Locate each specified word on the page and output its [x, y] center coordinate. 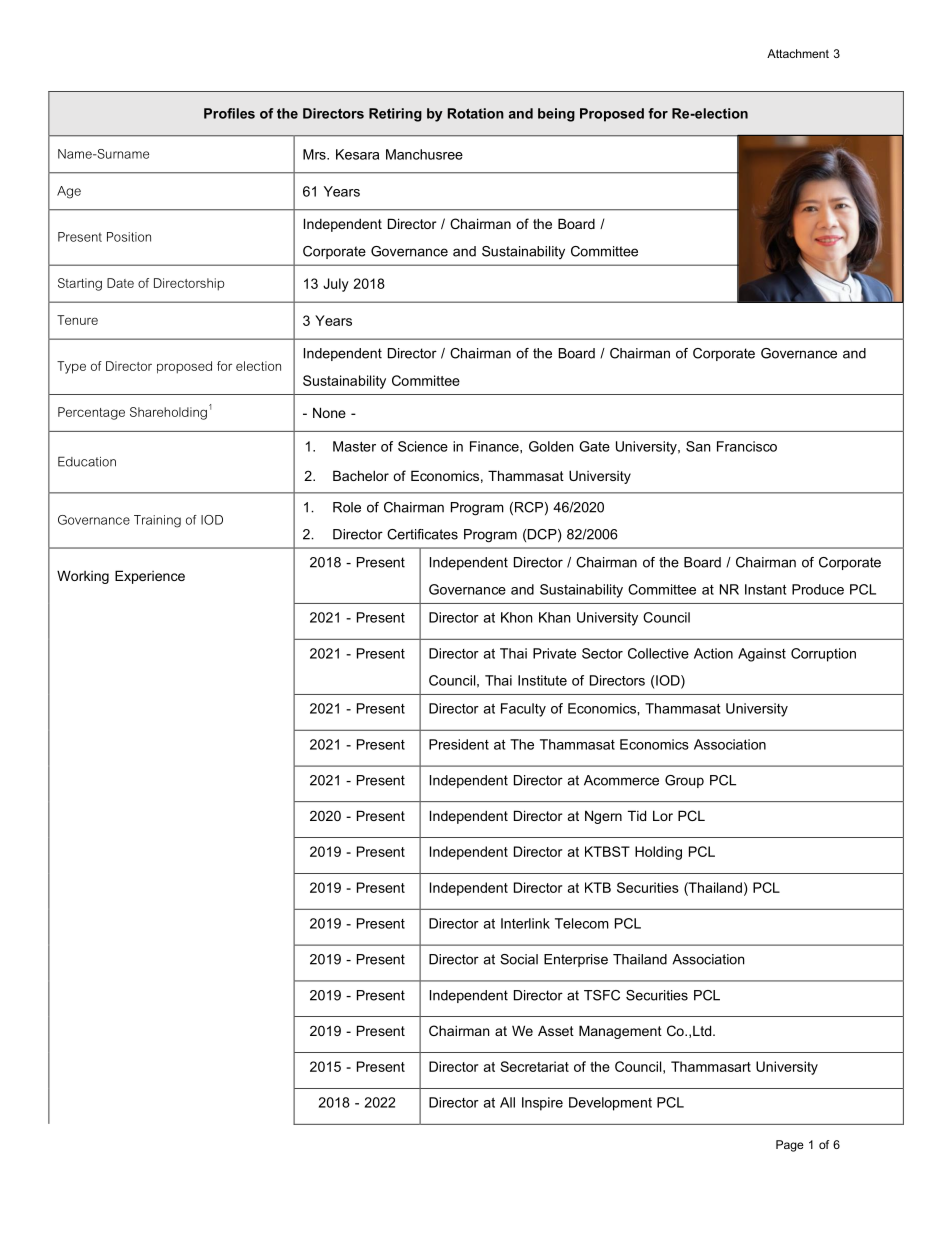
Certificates [422, 534]
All [507, 1102]
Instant [765, 589]
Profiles [229, 113]
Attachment [798, 53]
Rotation [476, 113]
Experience [150, 577]
